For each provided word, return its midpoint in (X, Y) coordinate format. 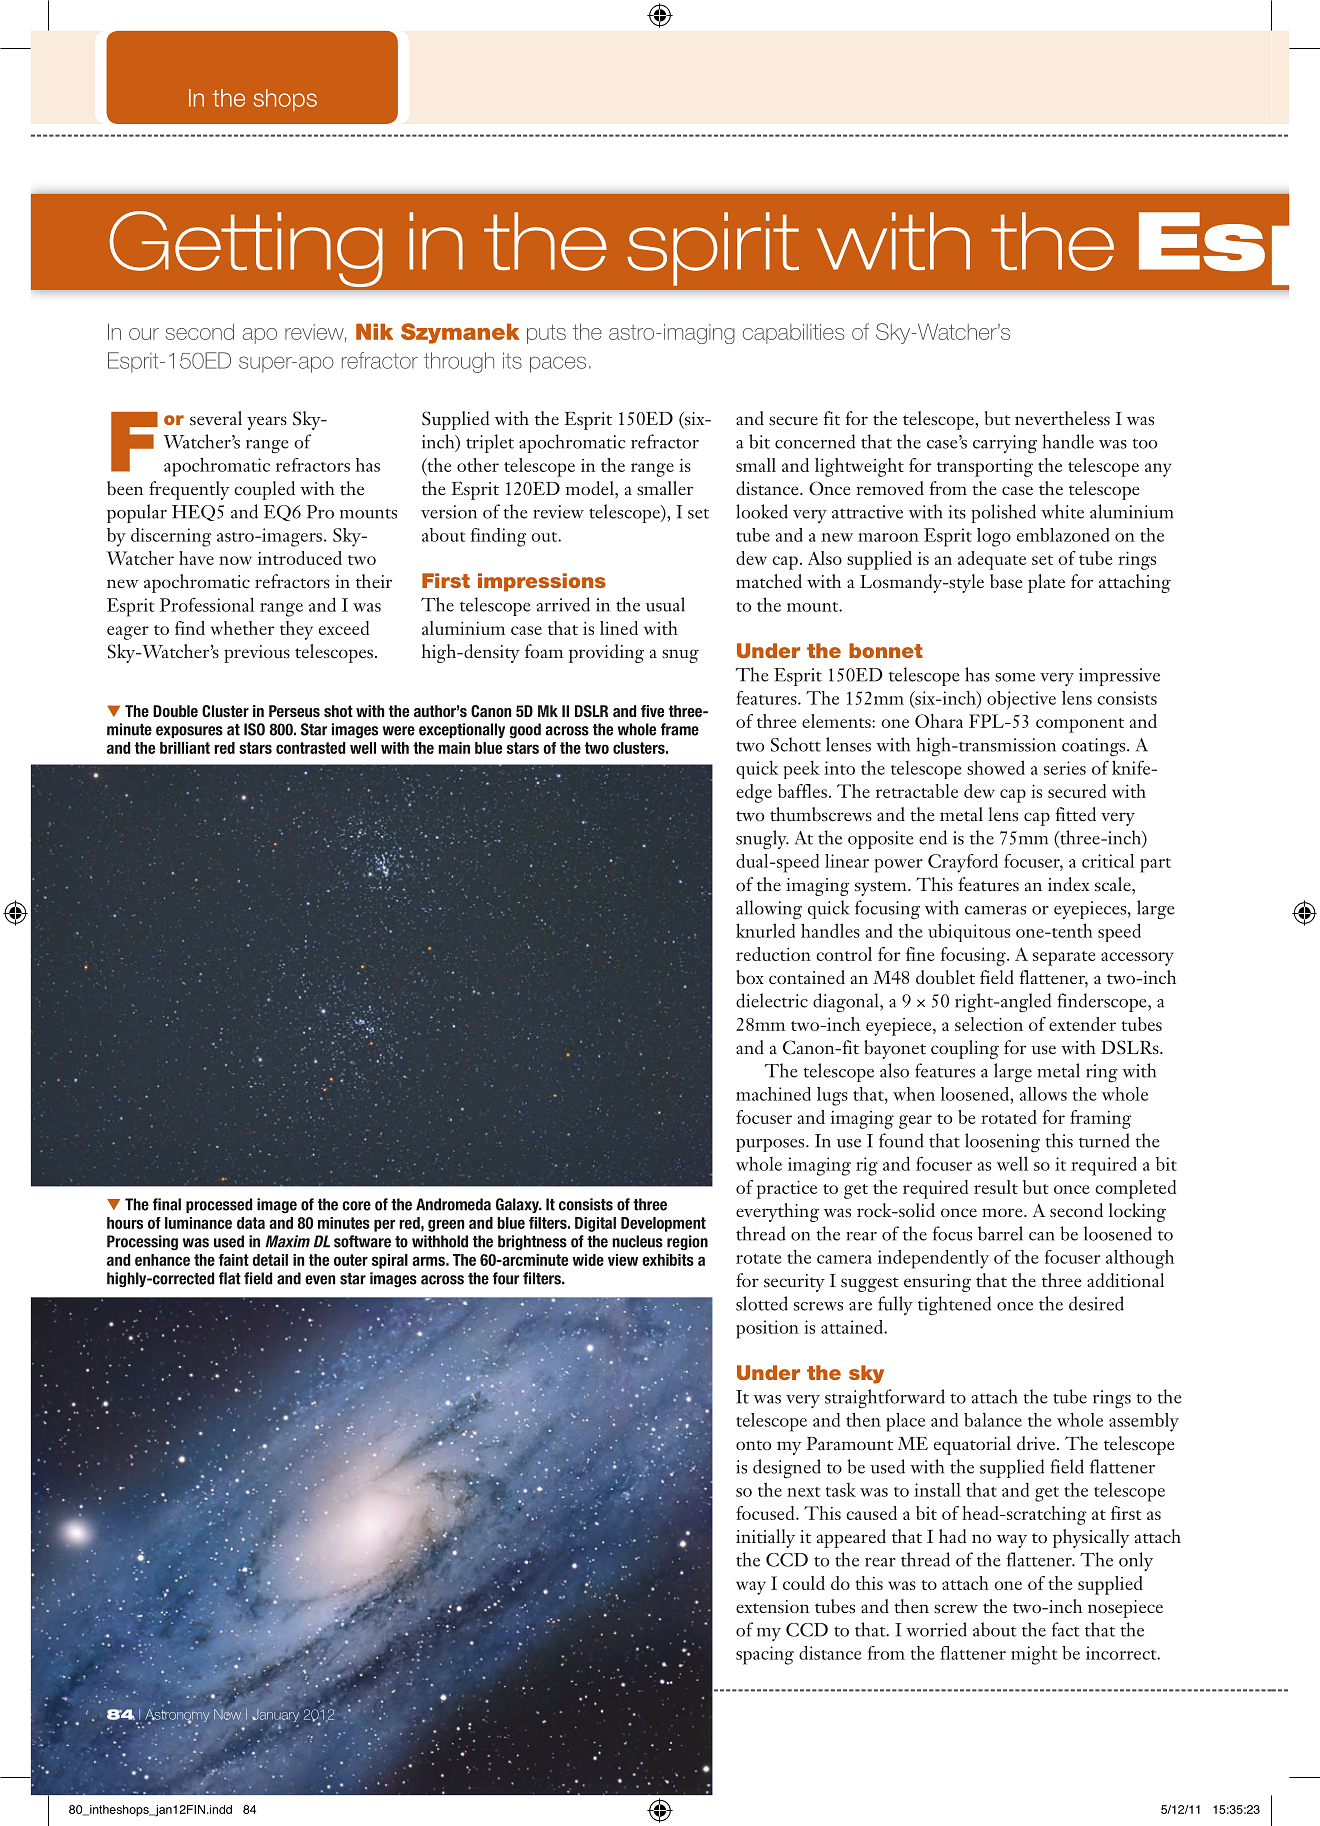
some (1015, 677)
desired (1096, 1303)
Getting (246, 249)
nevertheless (1062, 418)
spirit (713, 249)
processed (219, 1205)
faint (234, 1260)
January (275, 1715)
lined (619, 628)
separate (1064, 958)
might (1034, 1655)
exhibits (668, 1260)
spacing (765, 1655)
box (750, 977)
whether (242, 628)
